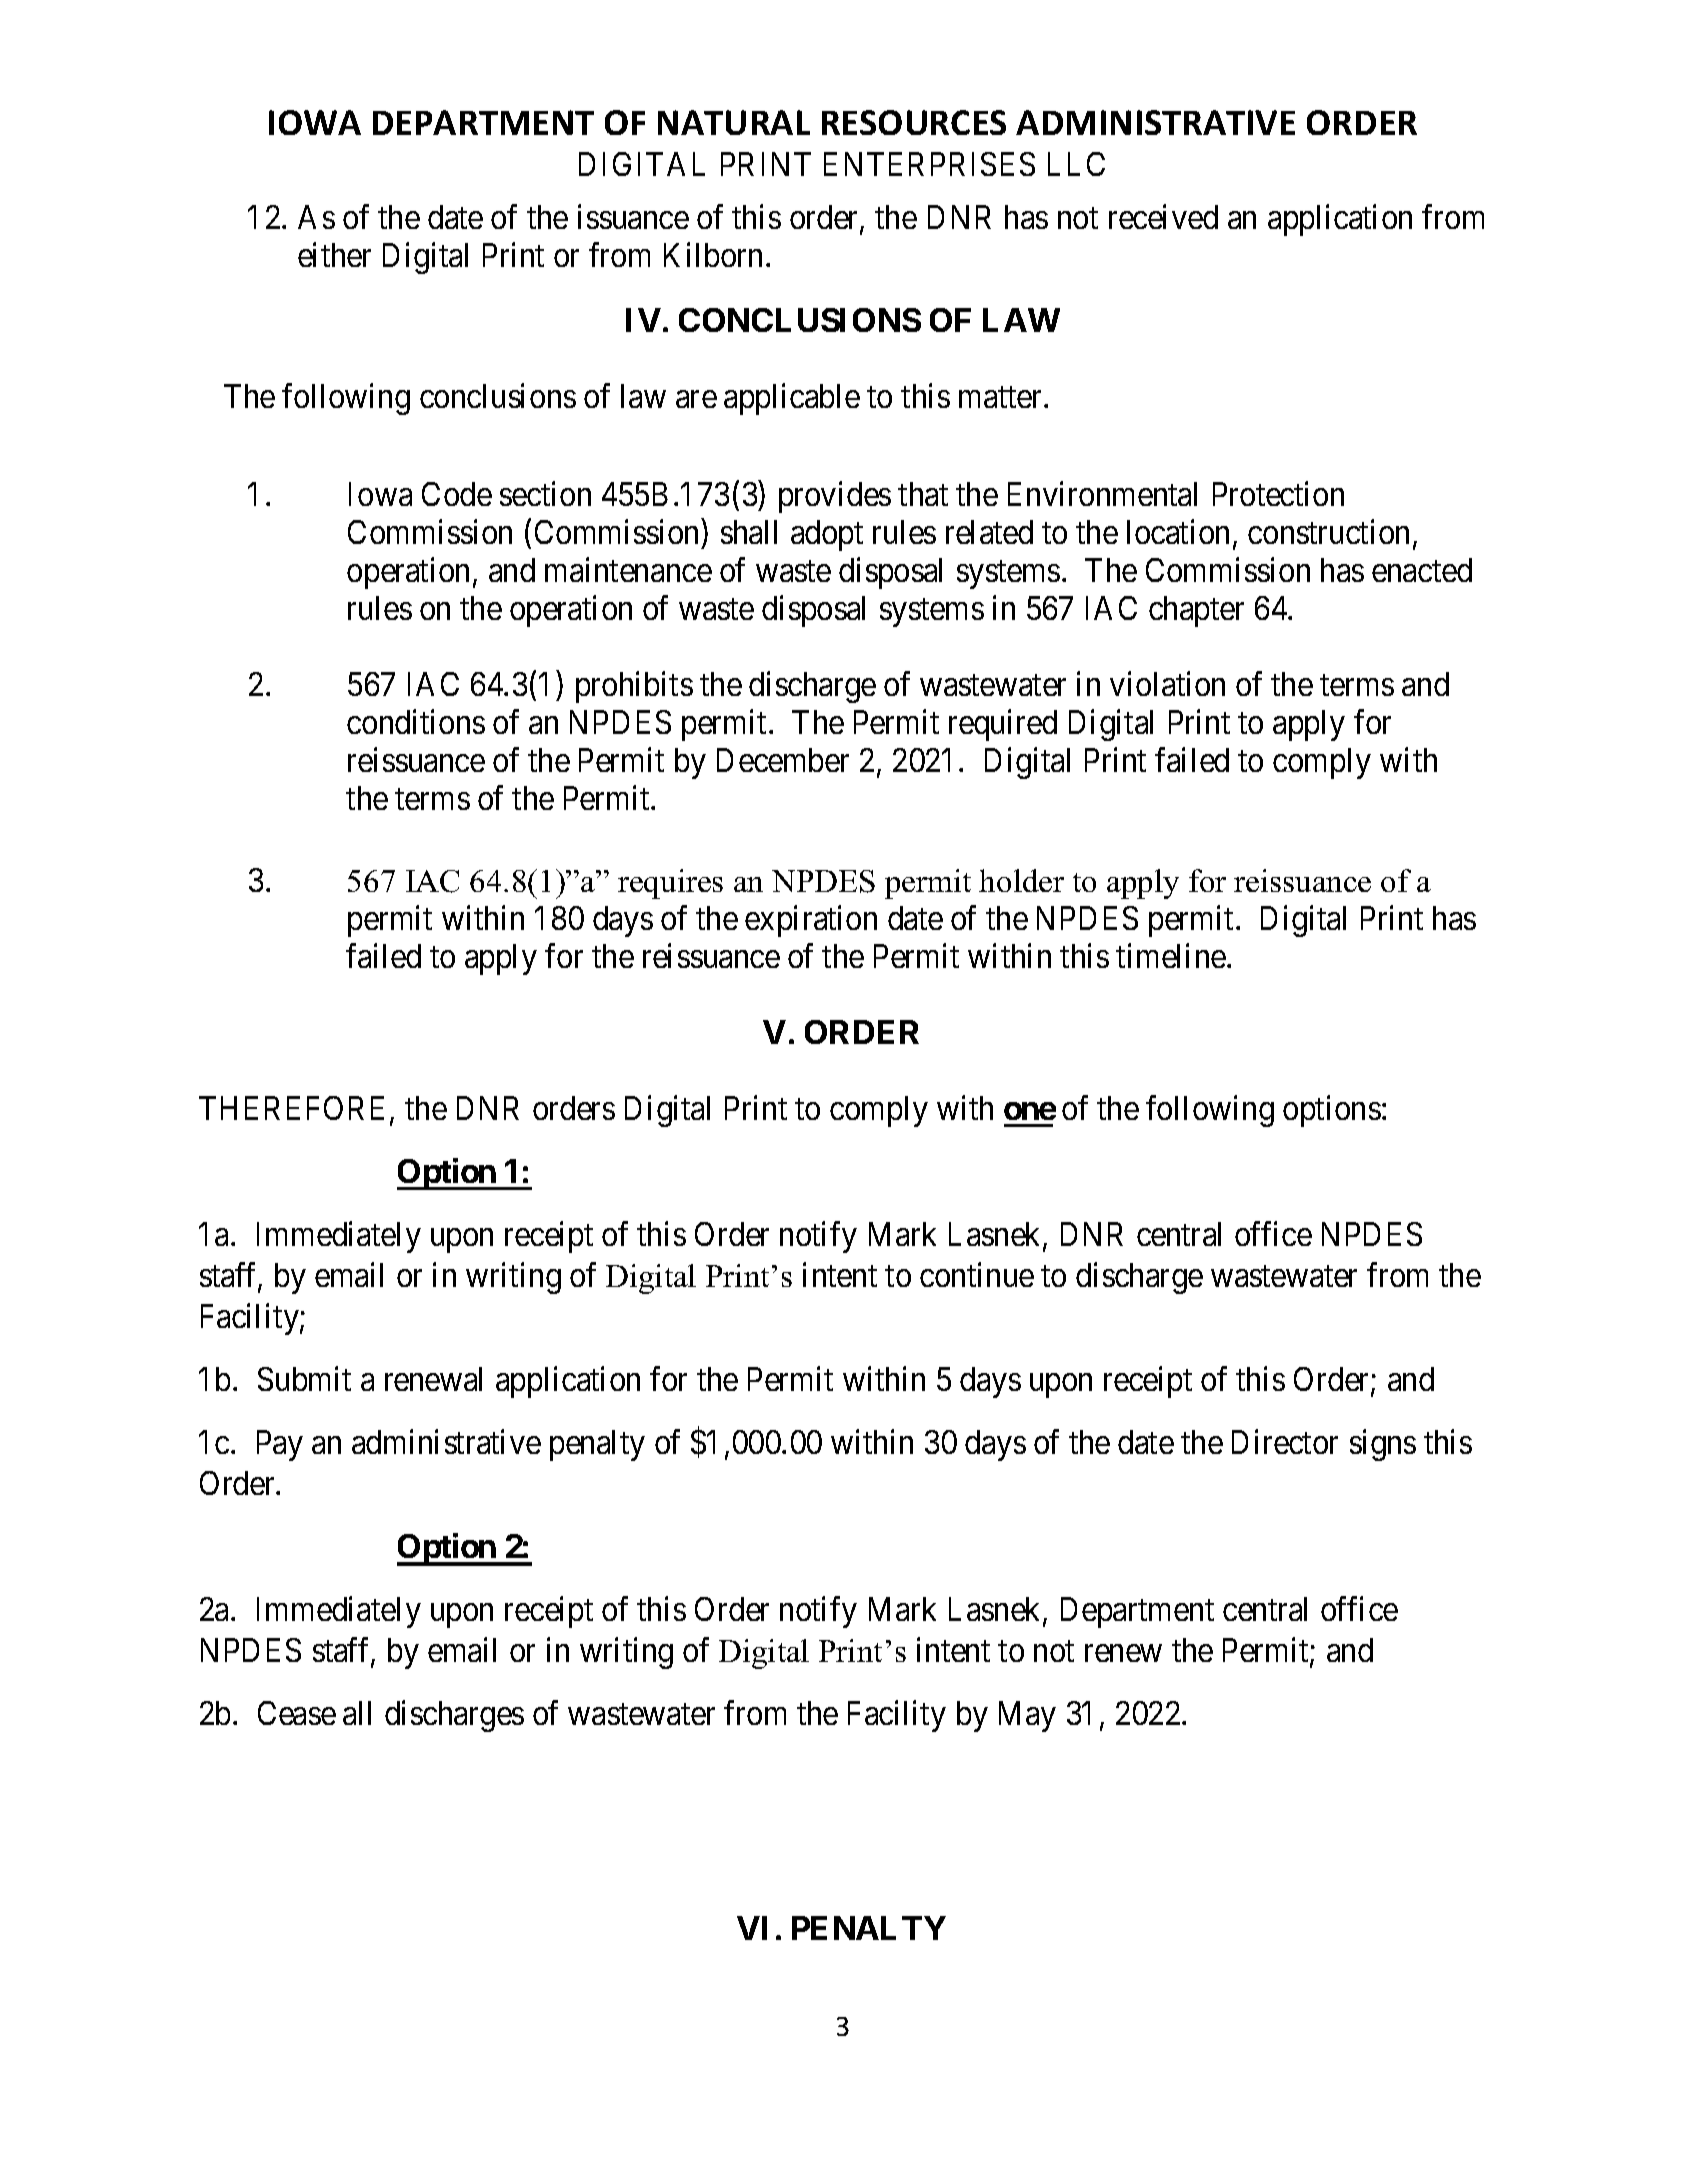 The width and height of the screenshot is (1685, 2181). I want to click on December, so click(783, 760).
